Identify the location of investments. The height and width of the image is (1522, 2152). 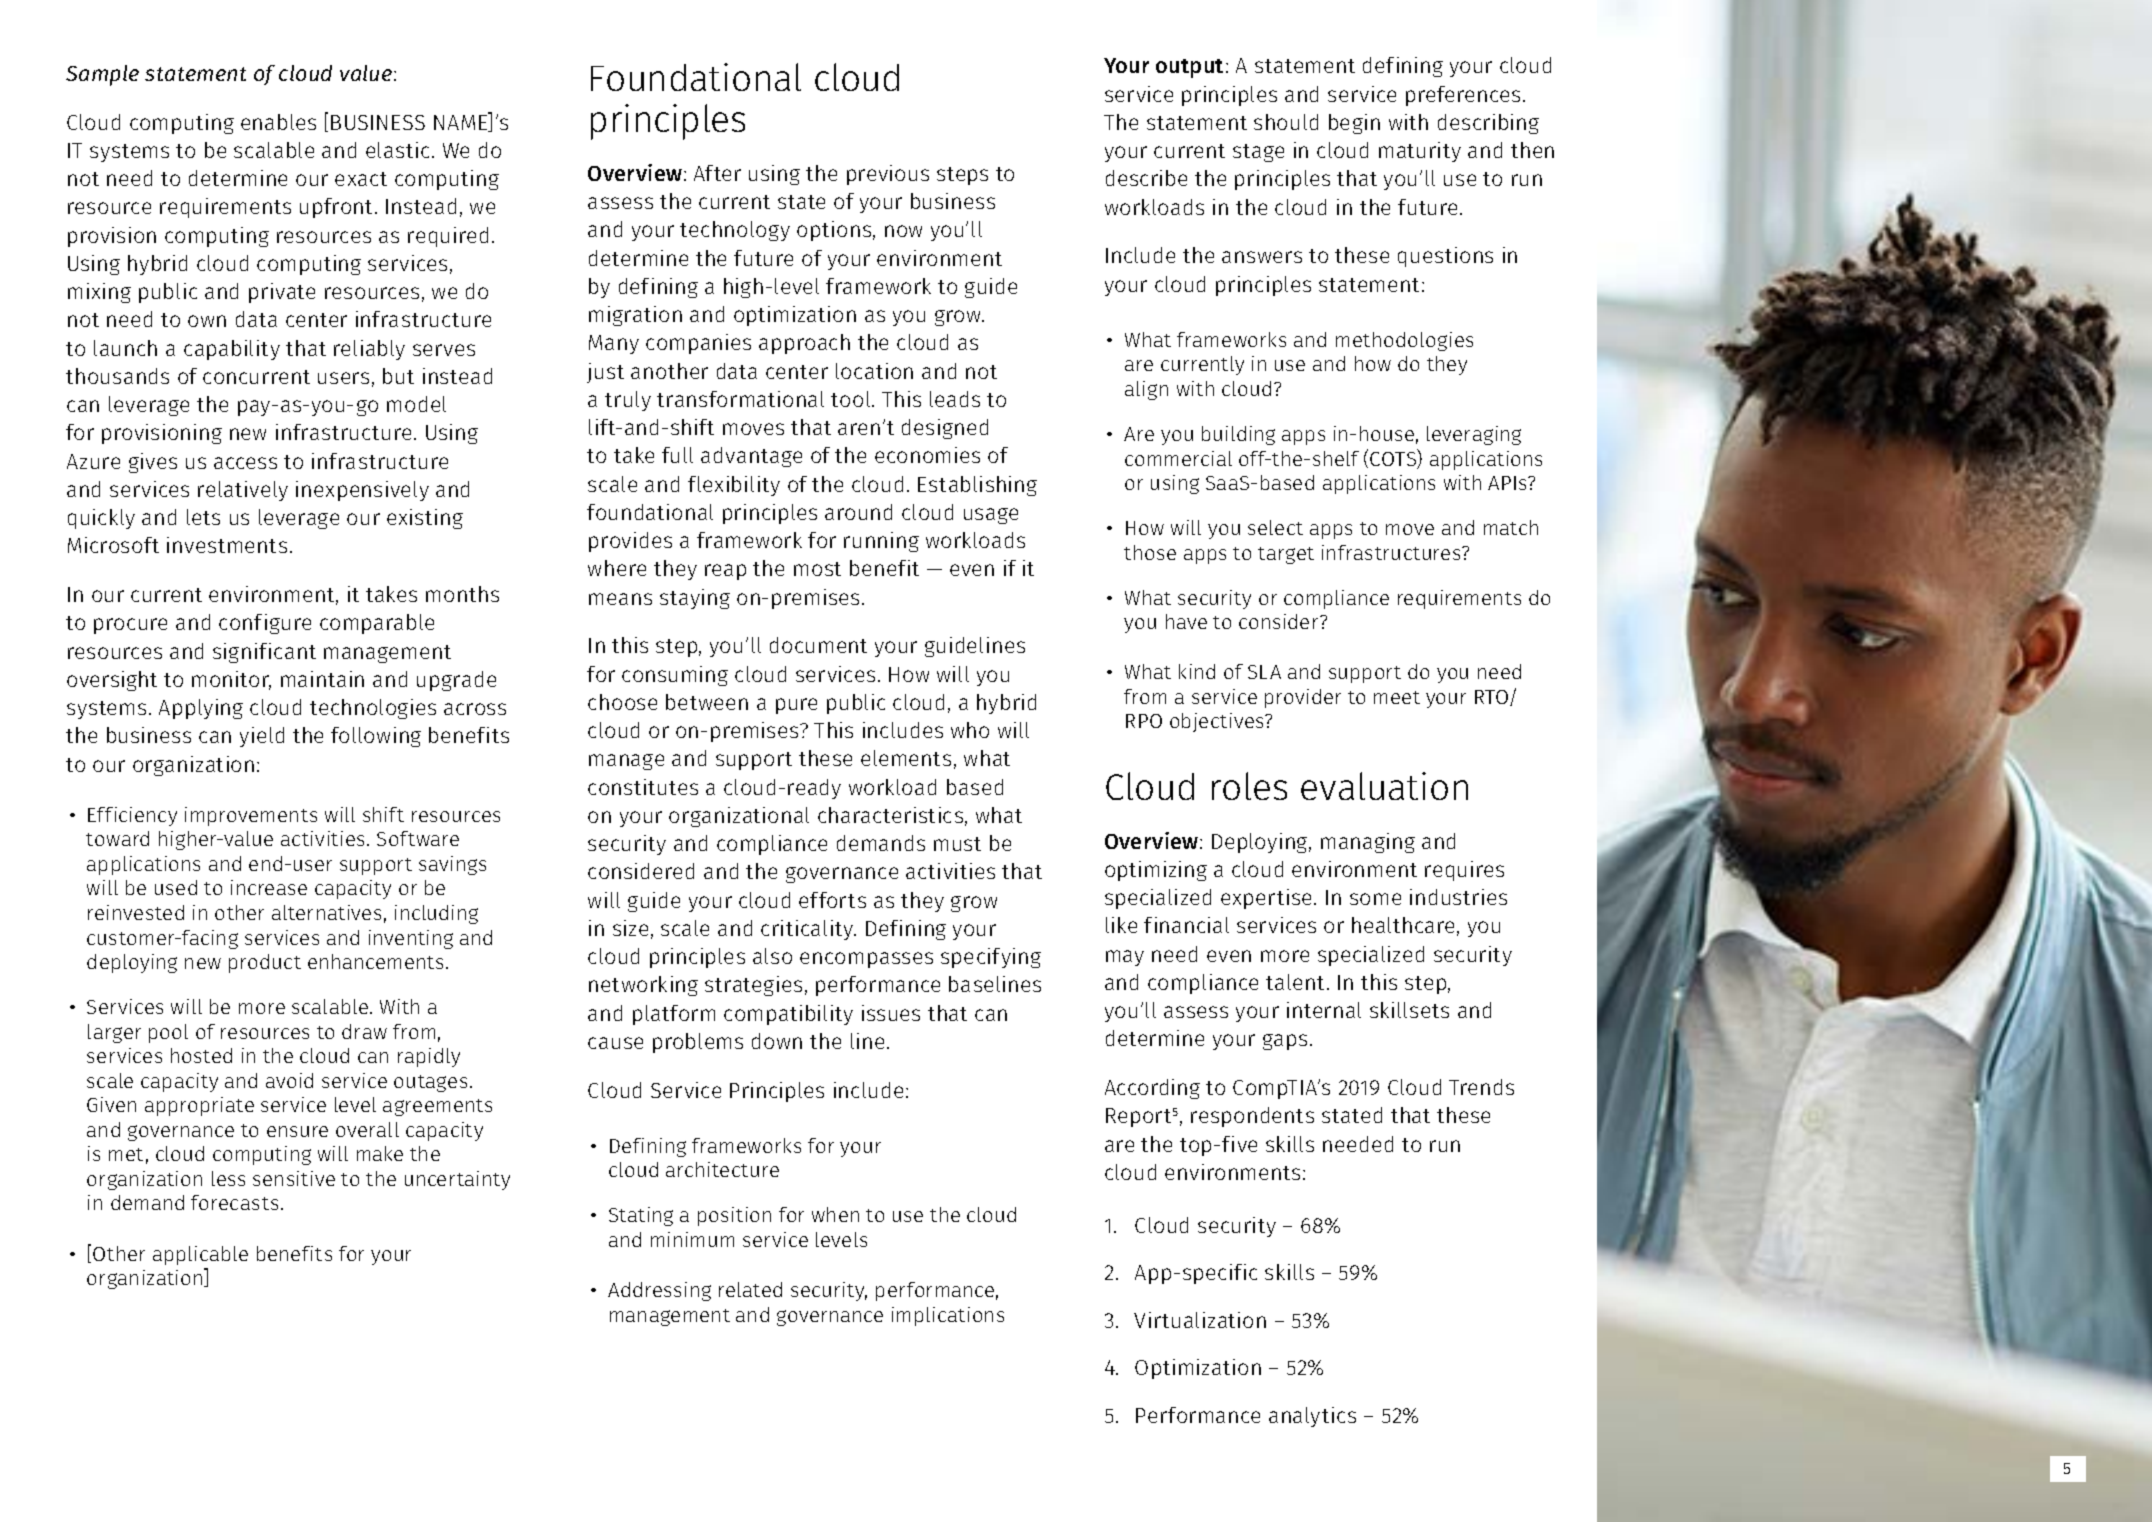
(227, 545).
